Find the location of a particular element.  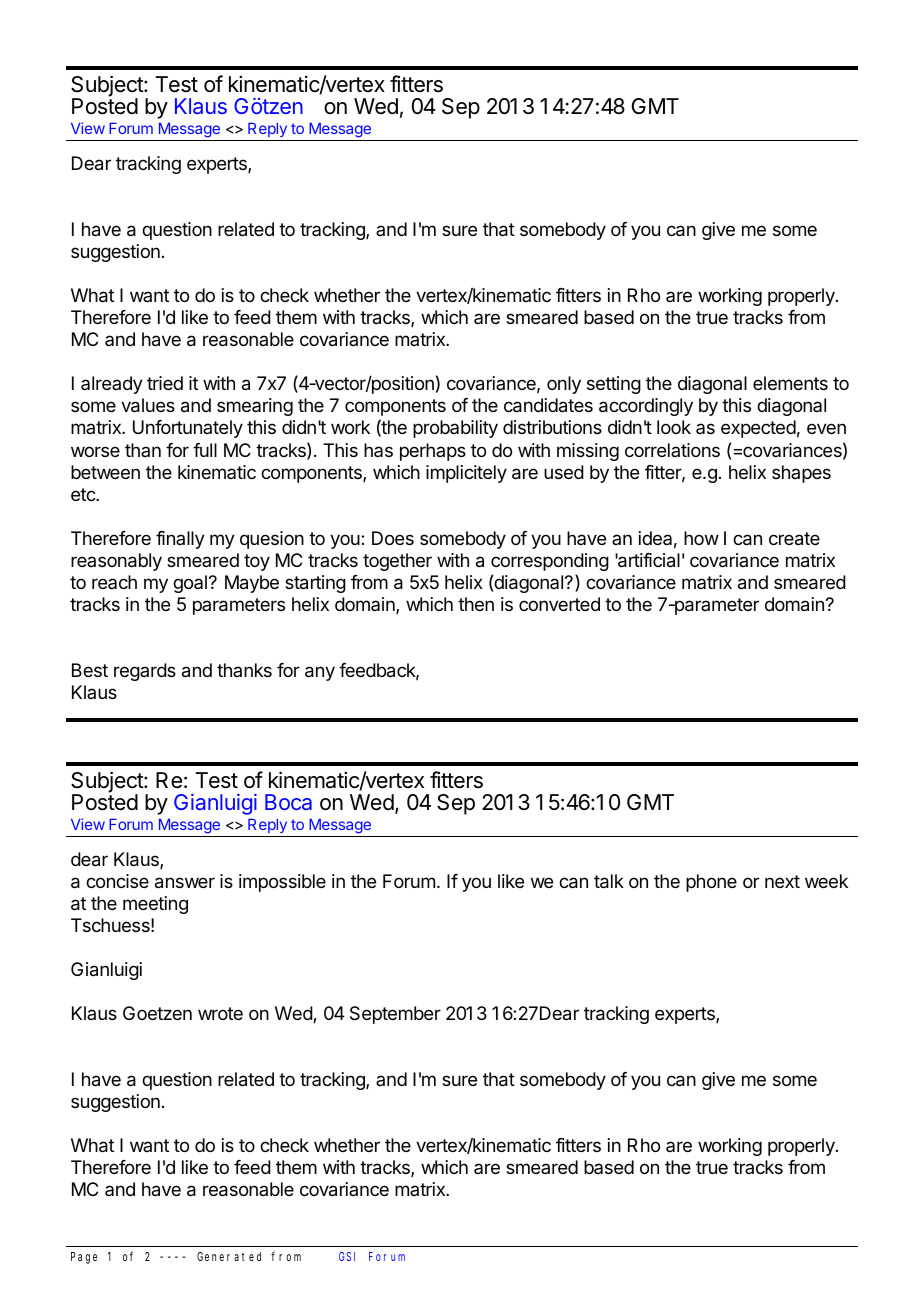

Boca is located at coordinates (288, 802).
